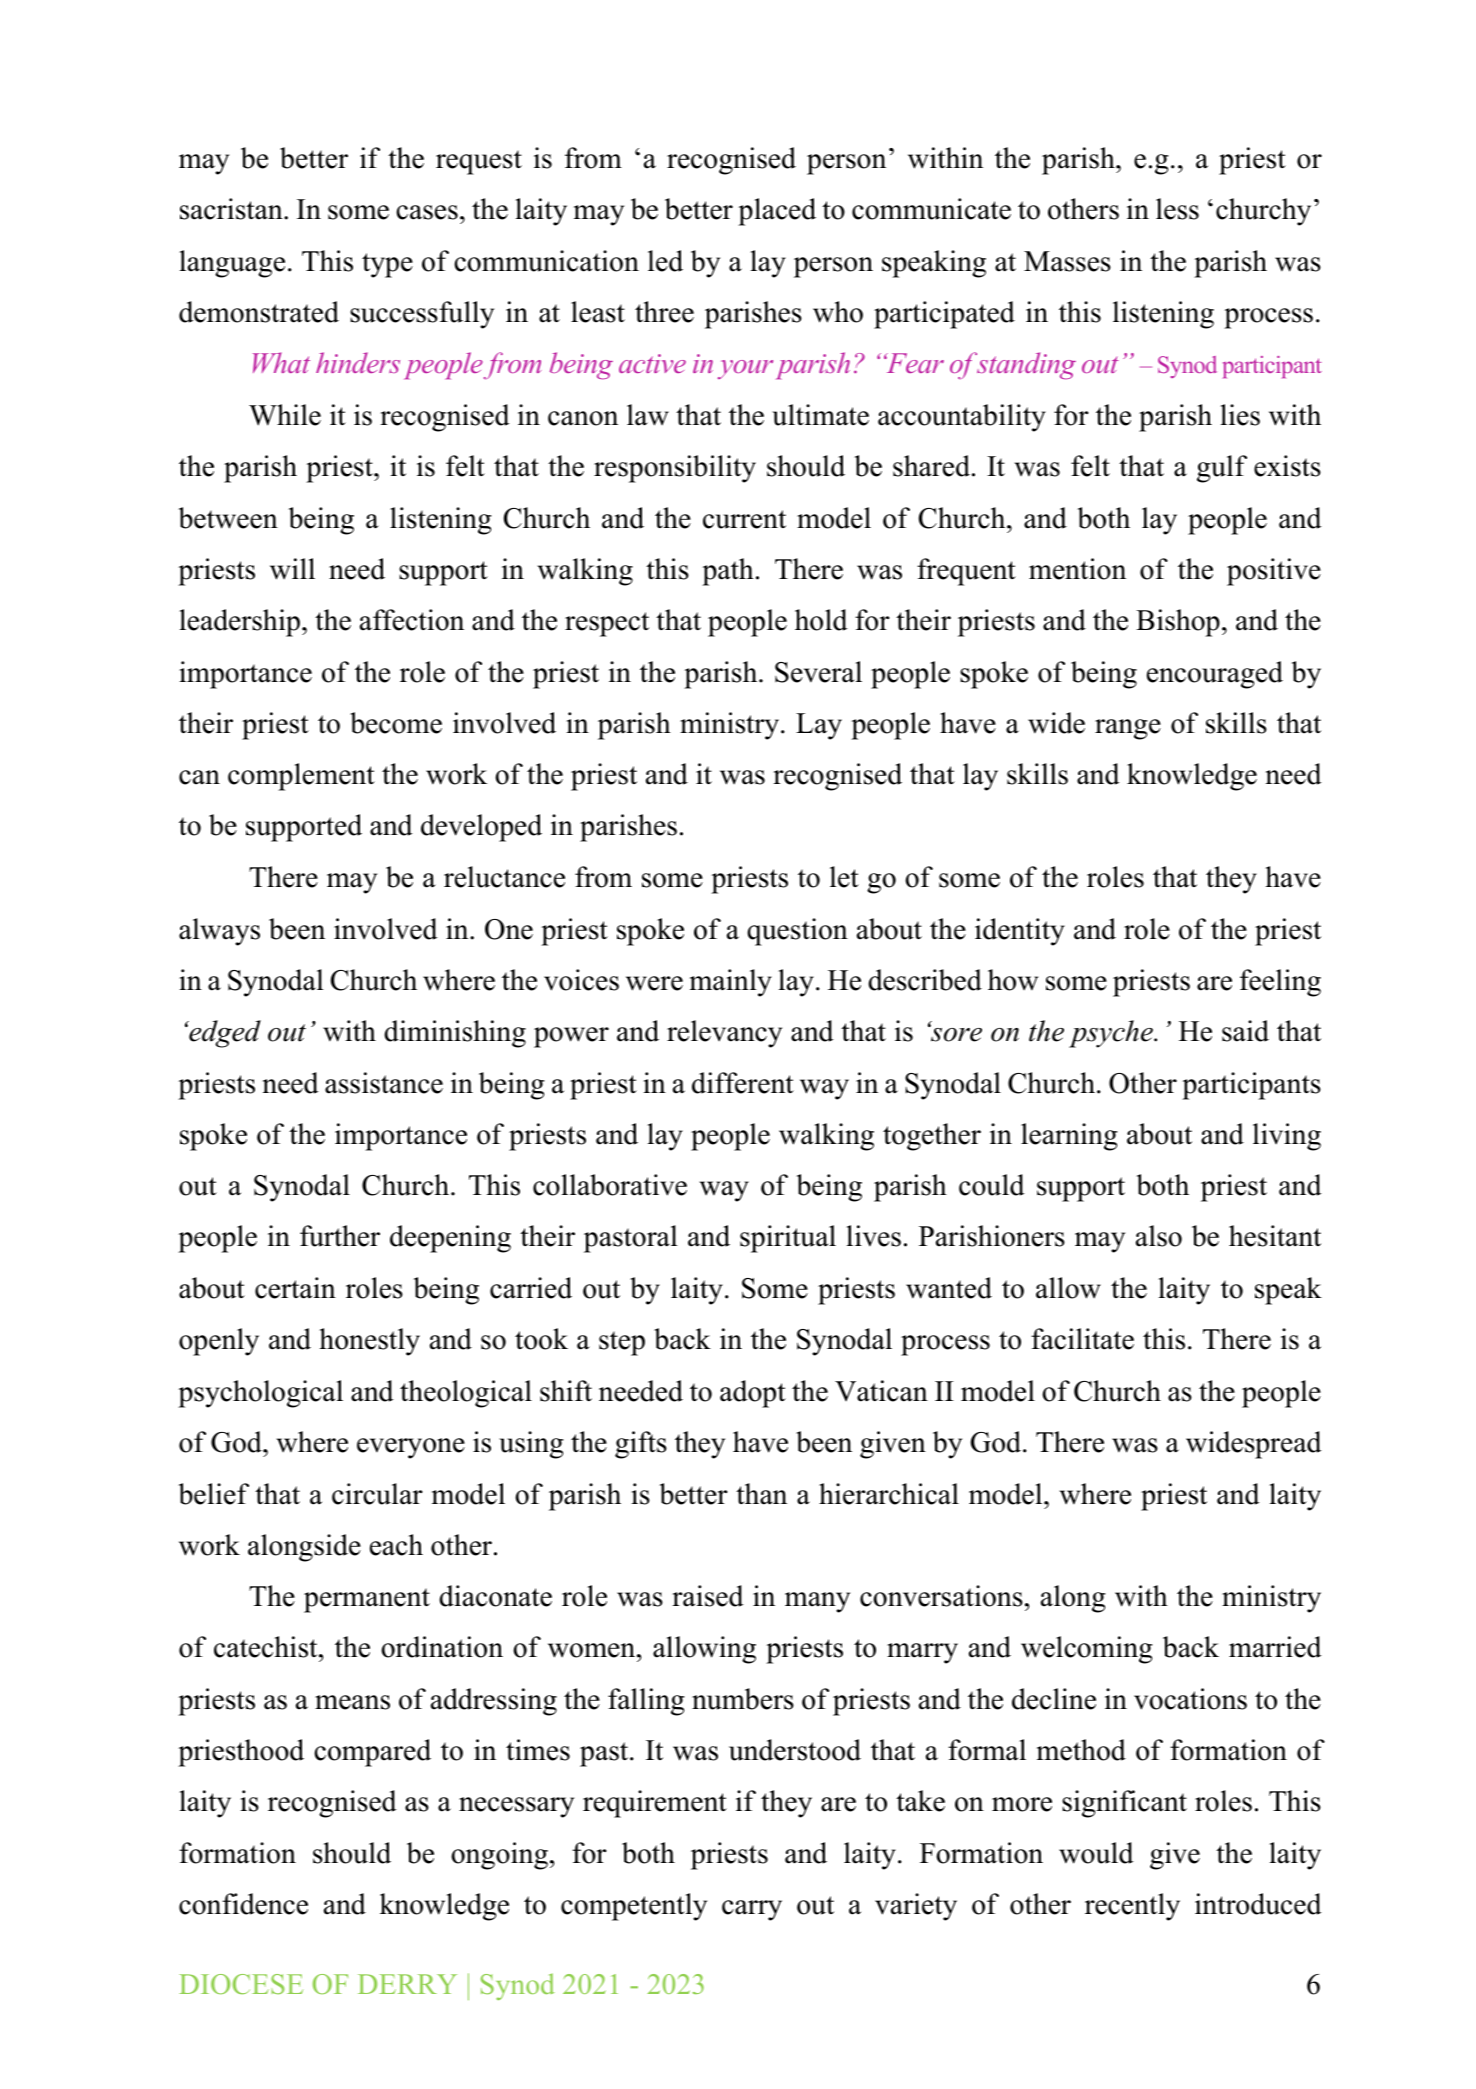  Describe the element at coordinates (1177, 209) in the page. I see `less` at that location.
